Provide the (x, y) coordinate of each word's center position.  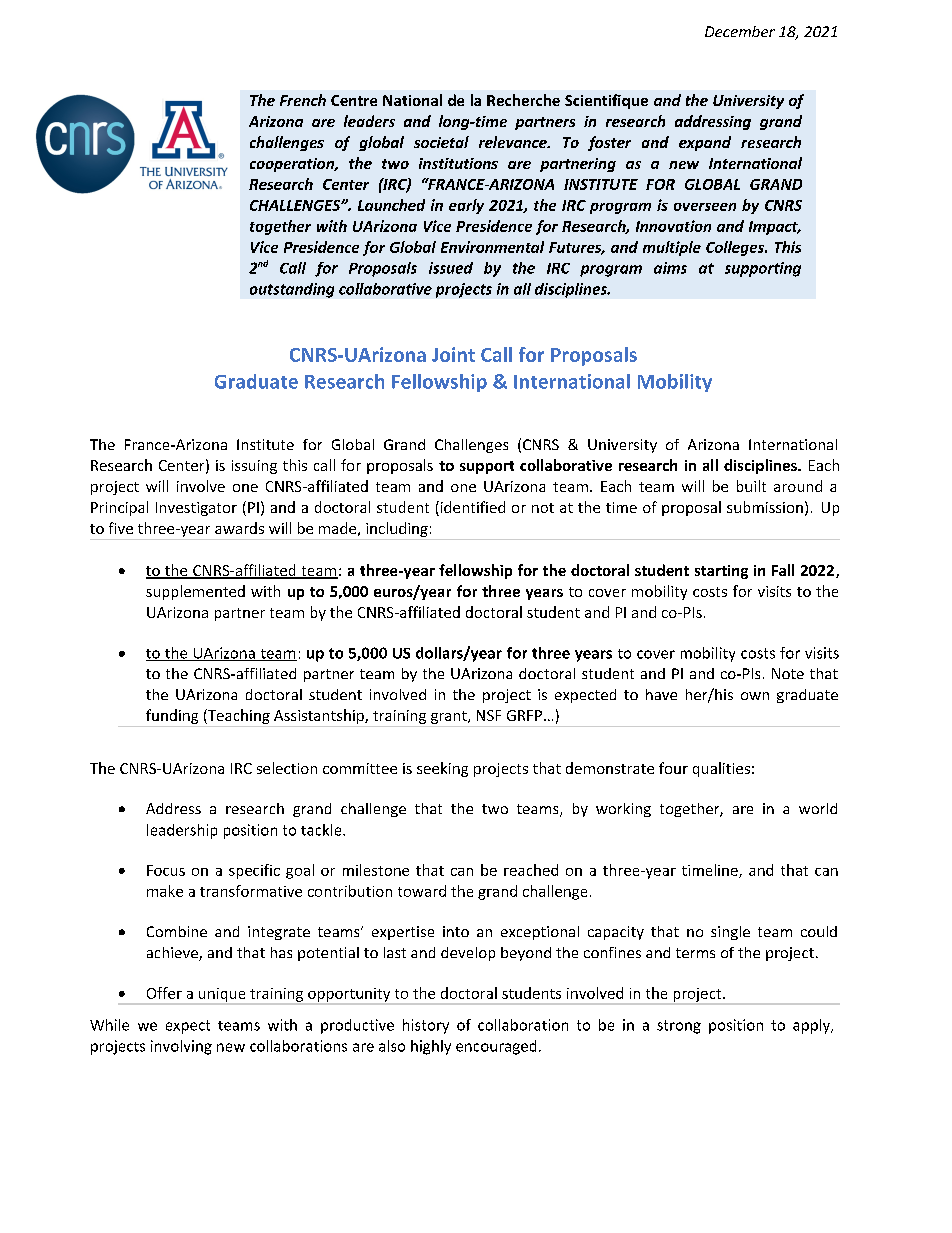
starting (721, 572)
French (303, 100)
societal (441, 142)
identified (471, 508)
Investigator (196, 509)
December (740, 31)
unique (222, 996)
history (426, 1026)
